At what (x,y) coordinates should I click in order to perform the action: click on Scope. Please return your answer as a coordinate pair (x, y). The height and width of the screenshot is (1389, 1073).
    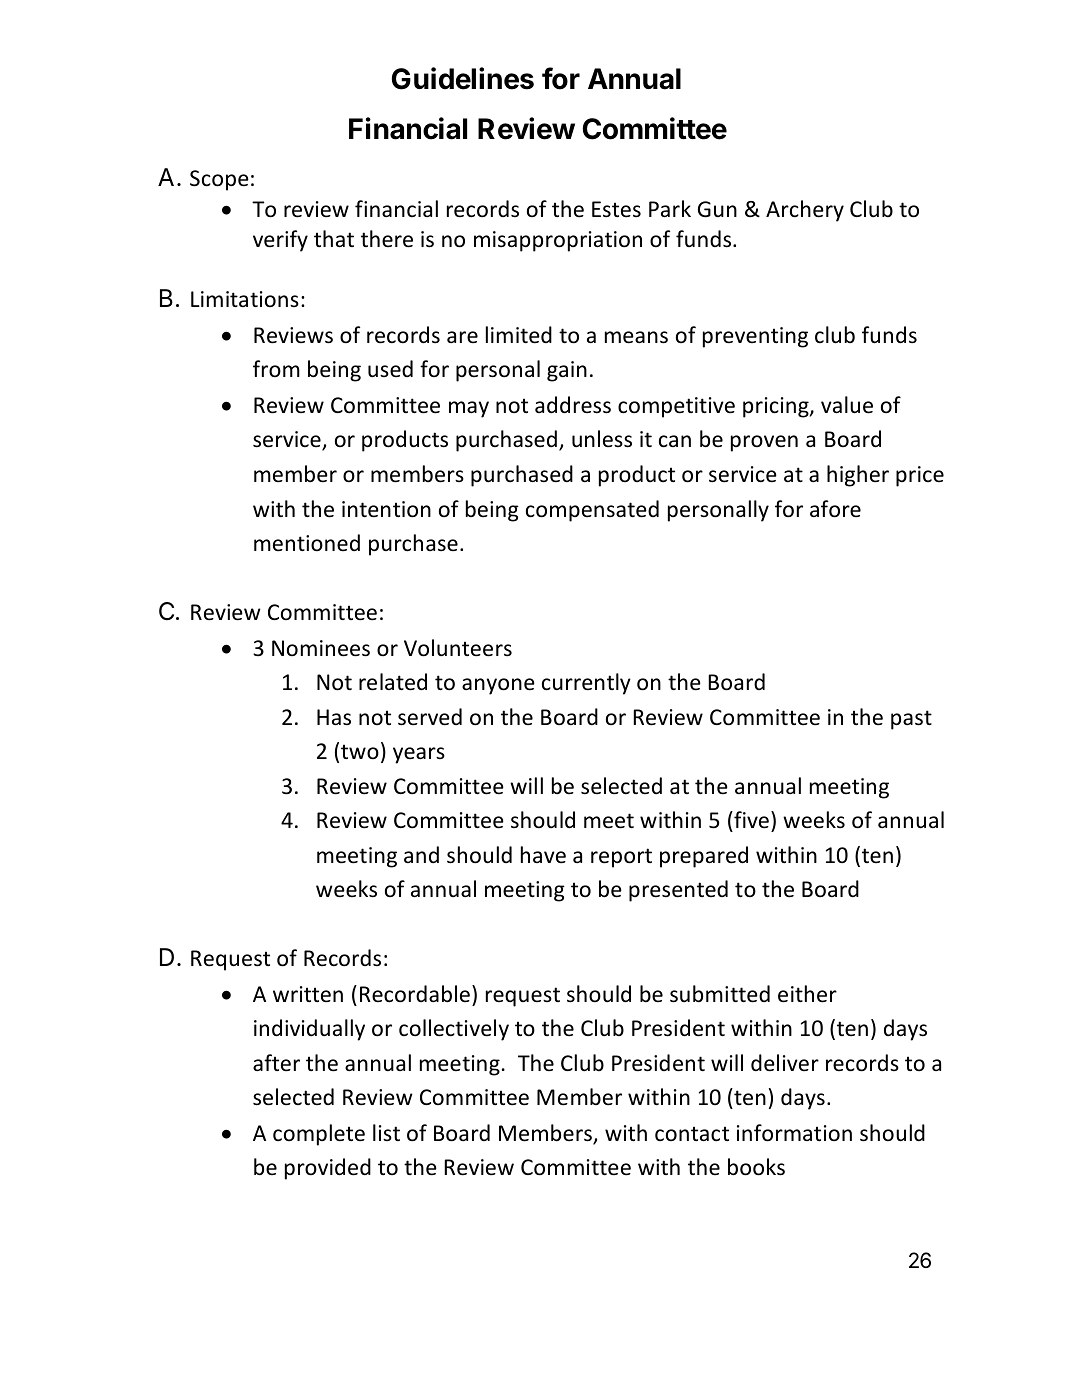
    Looking at the image, I should click on (219, 180).
